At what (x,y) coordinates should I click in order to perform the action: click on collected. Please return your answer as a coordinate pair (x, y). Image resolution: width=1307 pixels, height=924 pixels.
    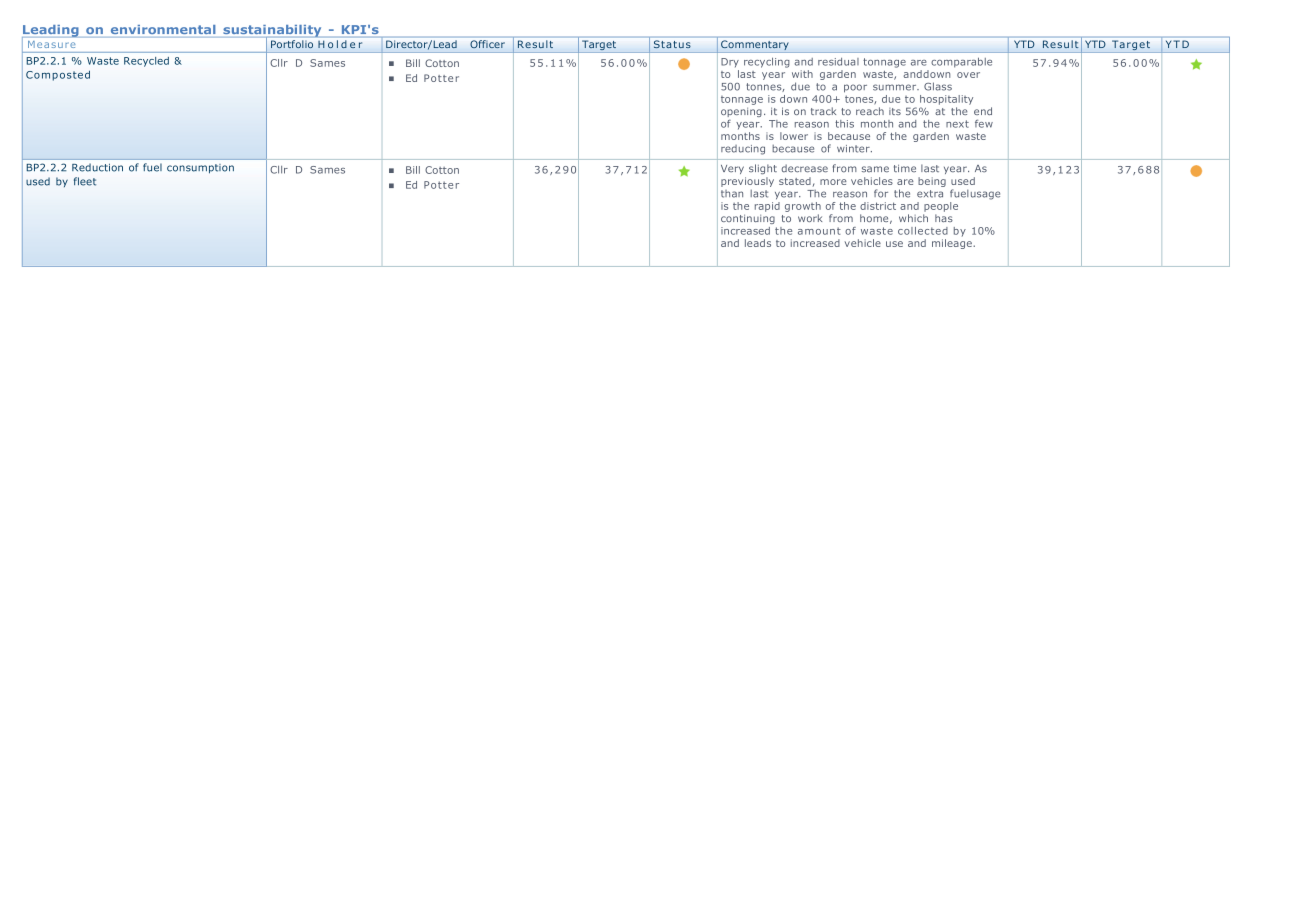
    Looking at the image, I should click on (923, 231).
